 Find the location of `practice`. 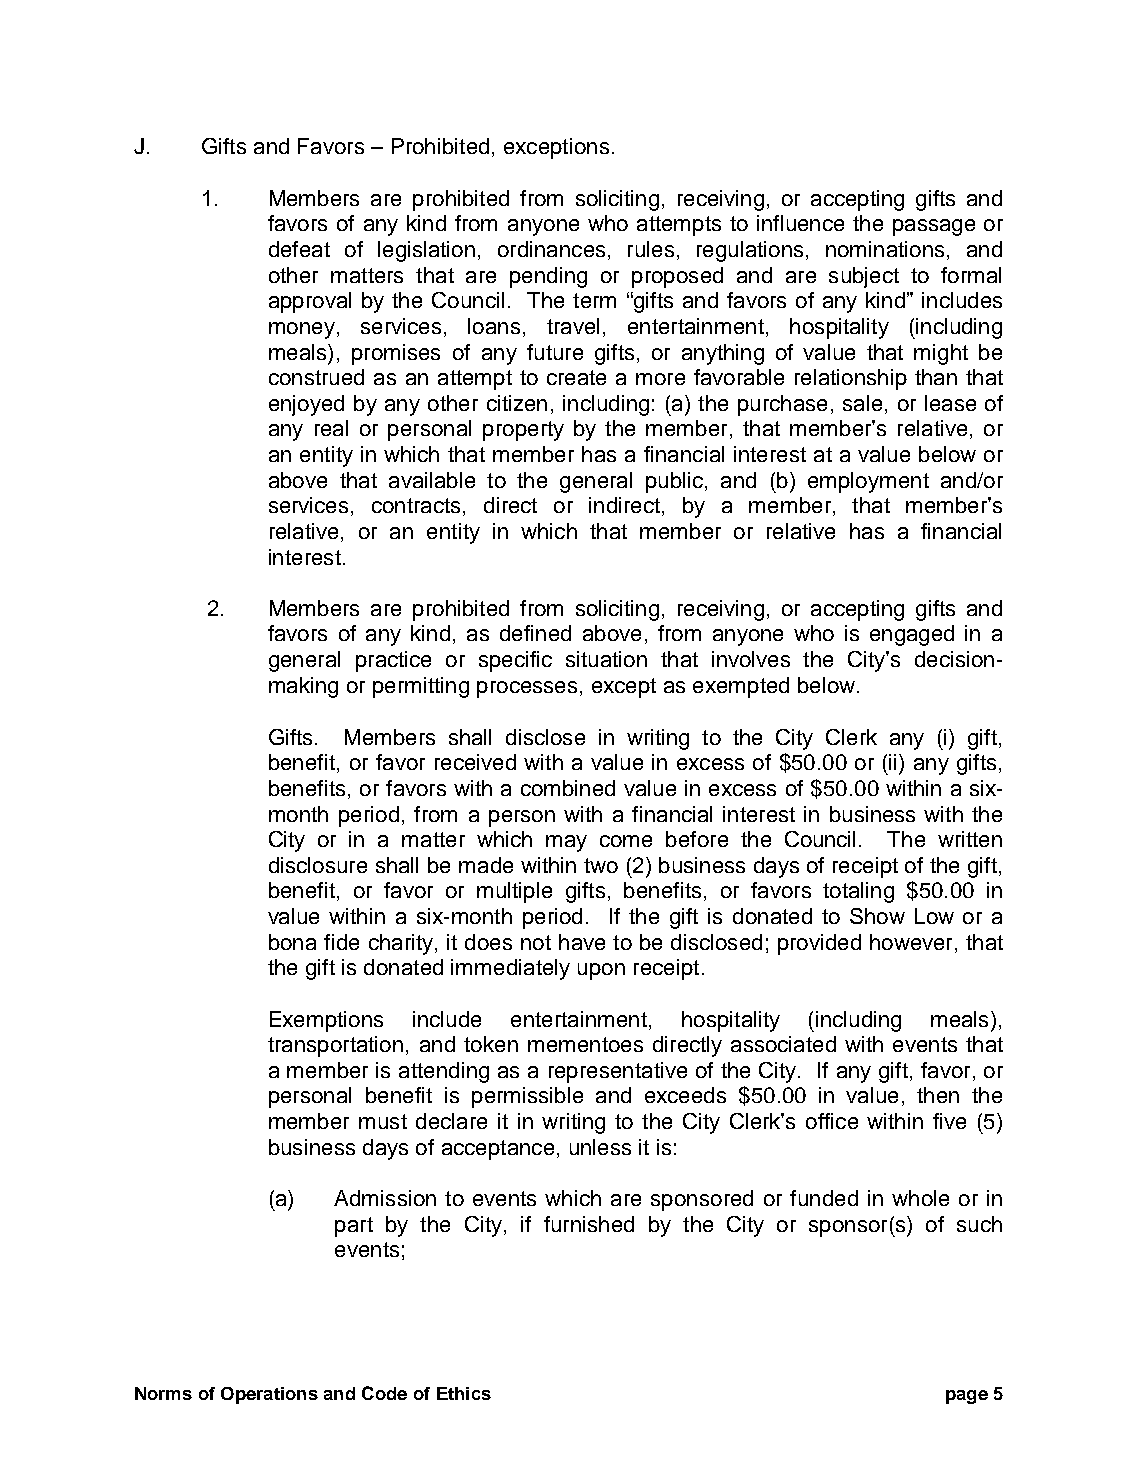

practice is located at coordinates (393, 661).
